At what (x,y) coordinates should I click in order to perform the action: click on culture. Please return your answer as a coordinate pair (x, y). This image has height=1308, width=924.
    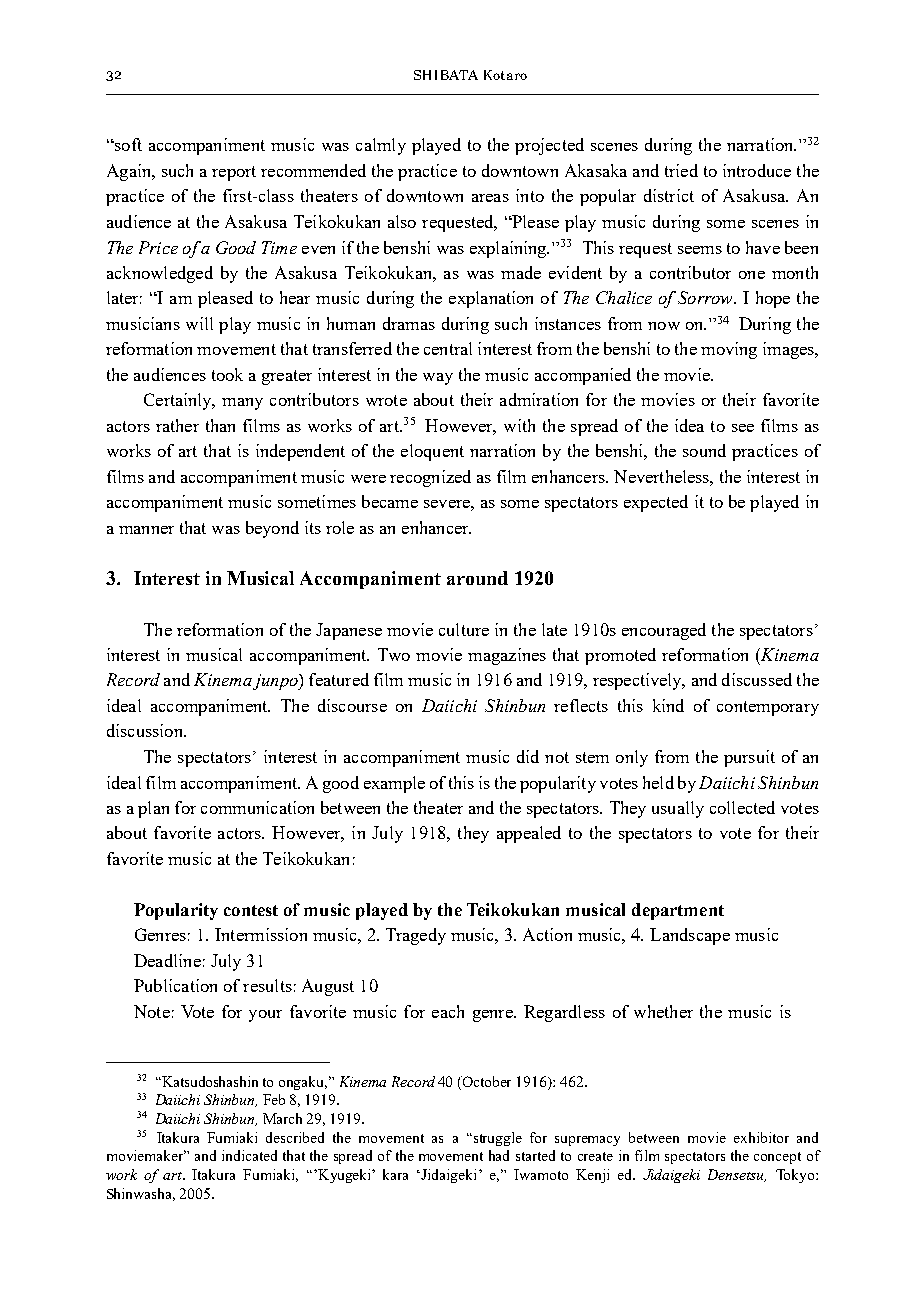
    Looking at the image, I should click on (464, 629).
